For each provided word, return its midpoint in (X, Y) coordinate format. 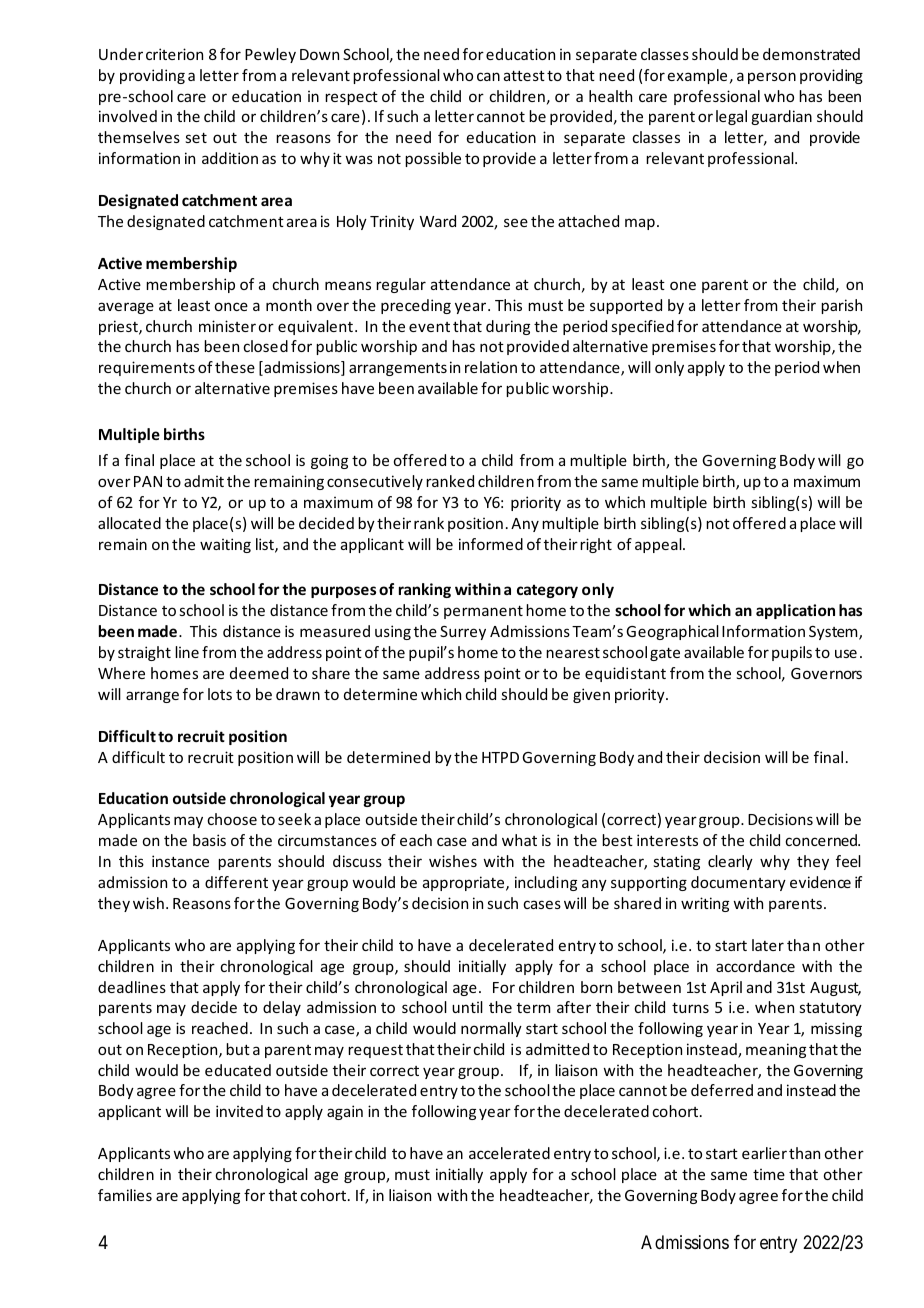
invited (239, 1111)
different (236, 882)
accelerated (509, 1153)
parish (841, 306)
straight (144, 653)
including (546, 883)
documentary (738, 883)
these (235, 367)
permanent (483, 612)
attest (524, 75)
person (772, 78)
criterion (174, 54)
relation (491, 367)
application (795, 611)
